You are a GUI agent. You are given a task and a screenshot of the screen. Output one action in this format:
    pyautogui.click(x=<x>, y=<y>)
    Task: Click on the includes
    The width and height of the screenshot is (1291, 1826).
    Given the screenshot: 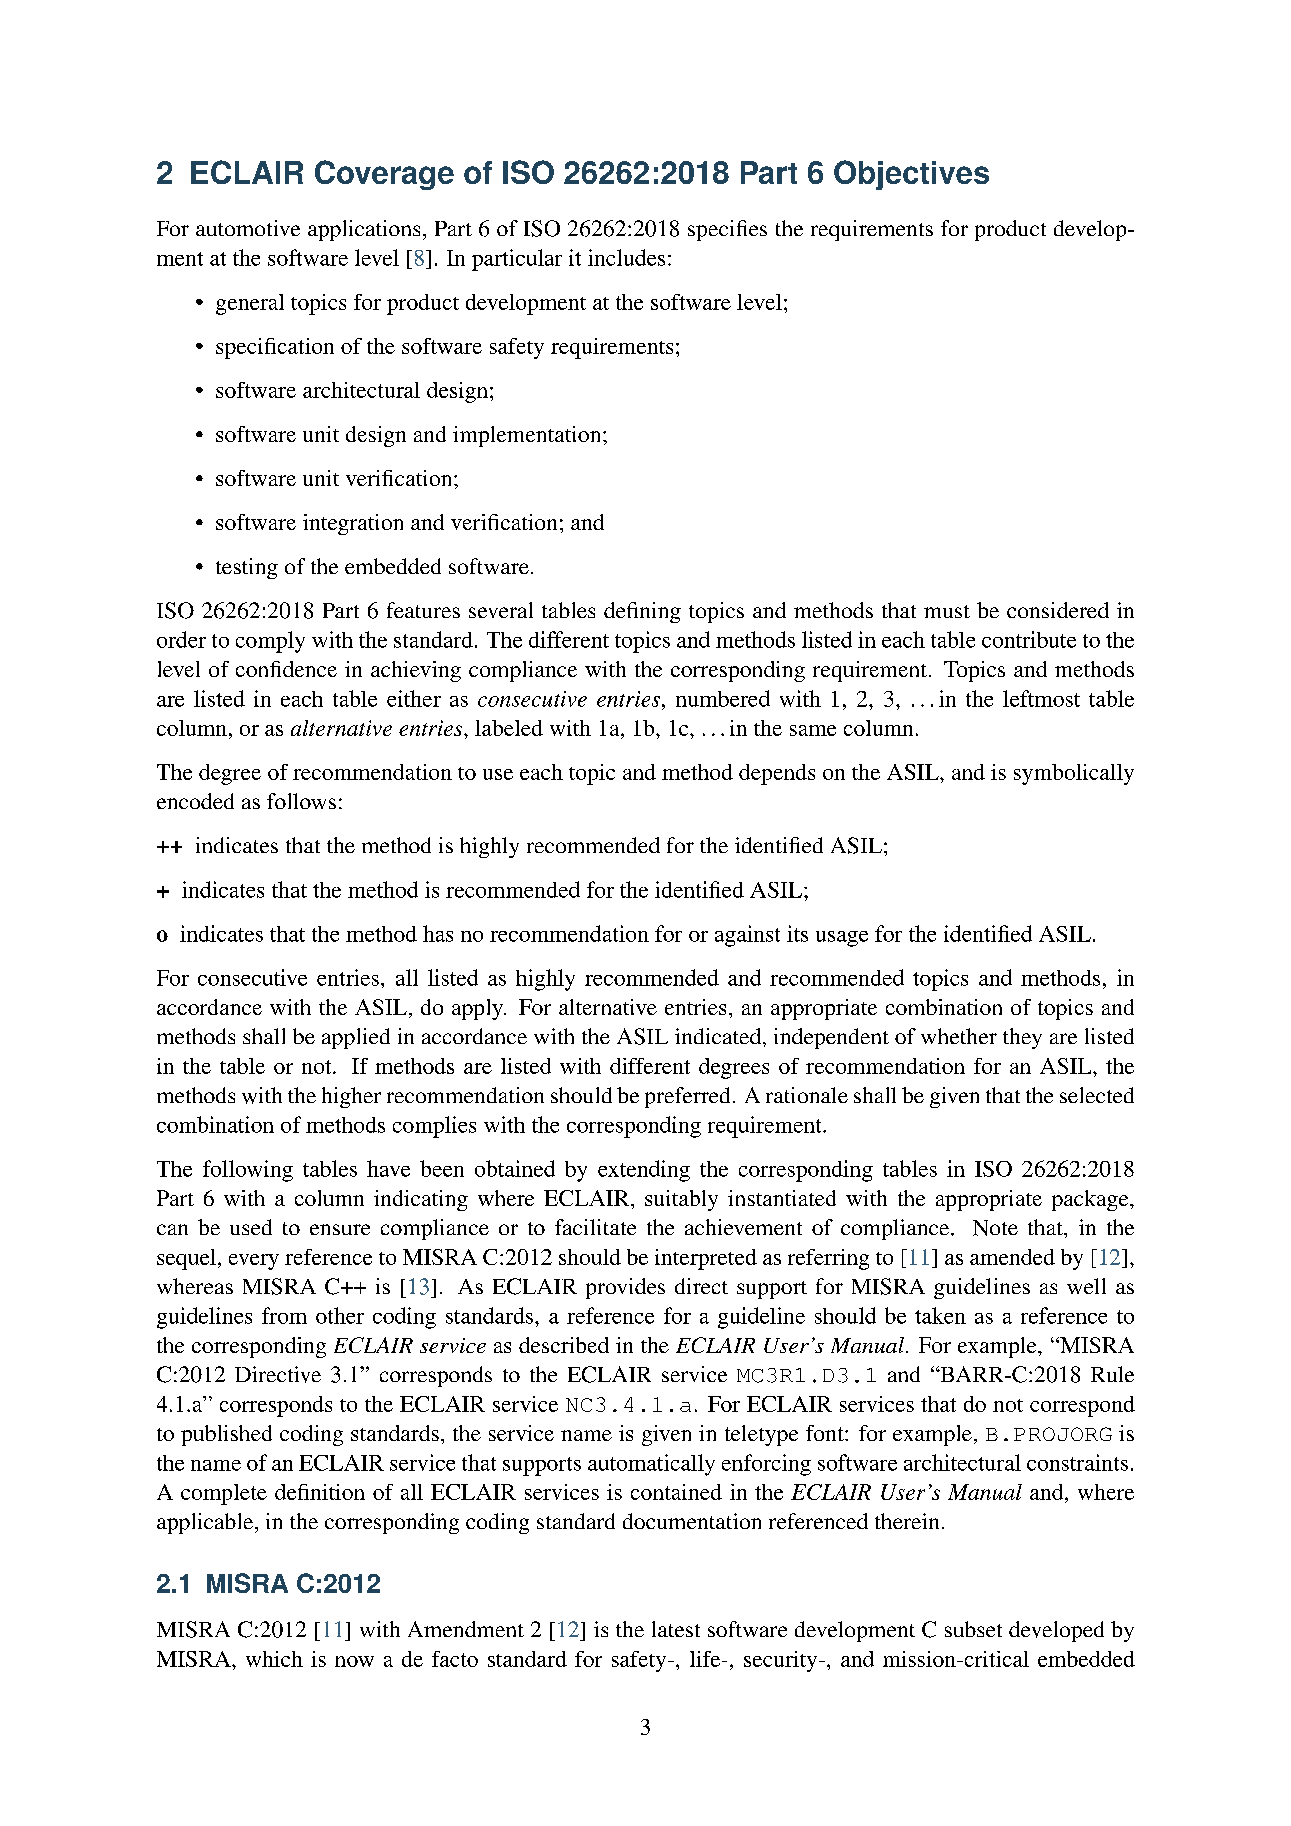 What is the action you would take?
    pyautogui.click(x=626, y=257)
